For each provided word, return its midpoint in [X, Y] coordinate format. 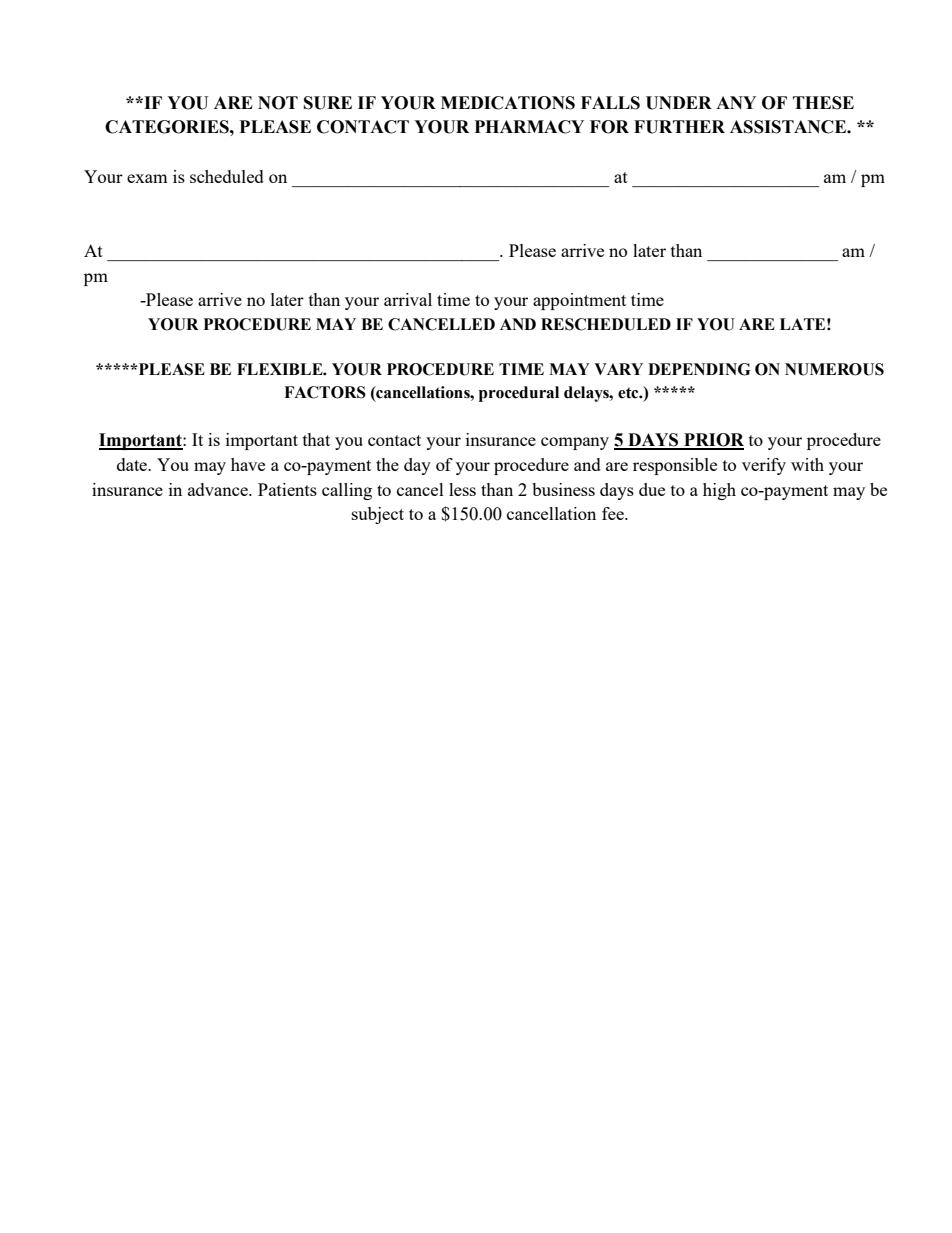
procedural [519, 394]
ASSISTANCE [789, 127]
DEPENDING [699, 369]
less [462, 489]
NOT [278, 103]
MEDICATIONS [508, 103]
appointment [579, 301]
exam [147, 178]
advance [219, 489]
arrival [408, 299]
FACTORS [325, 392]
